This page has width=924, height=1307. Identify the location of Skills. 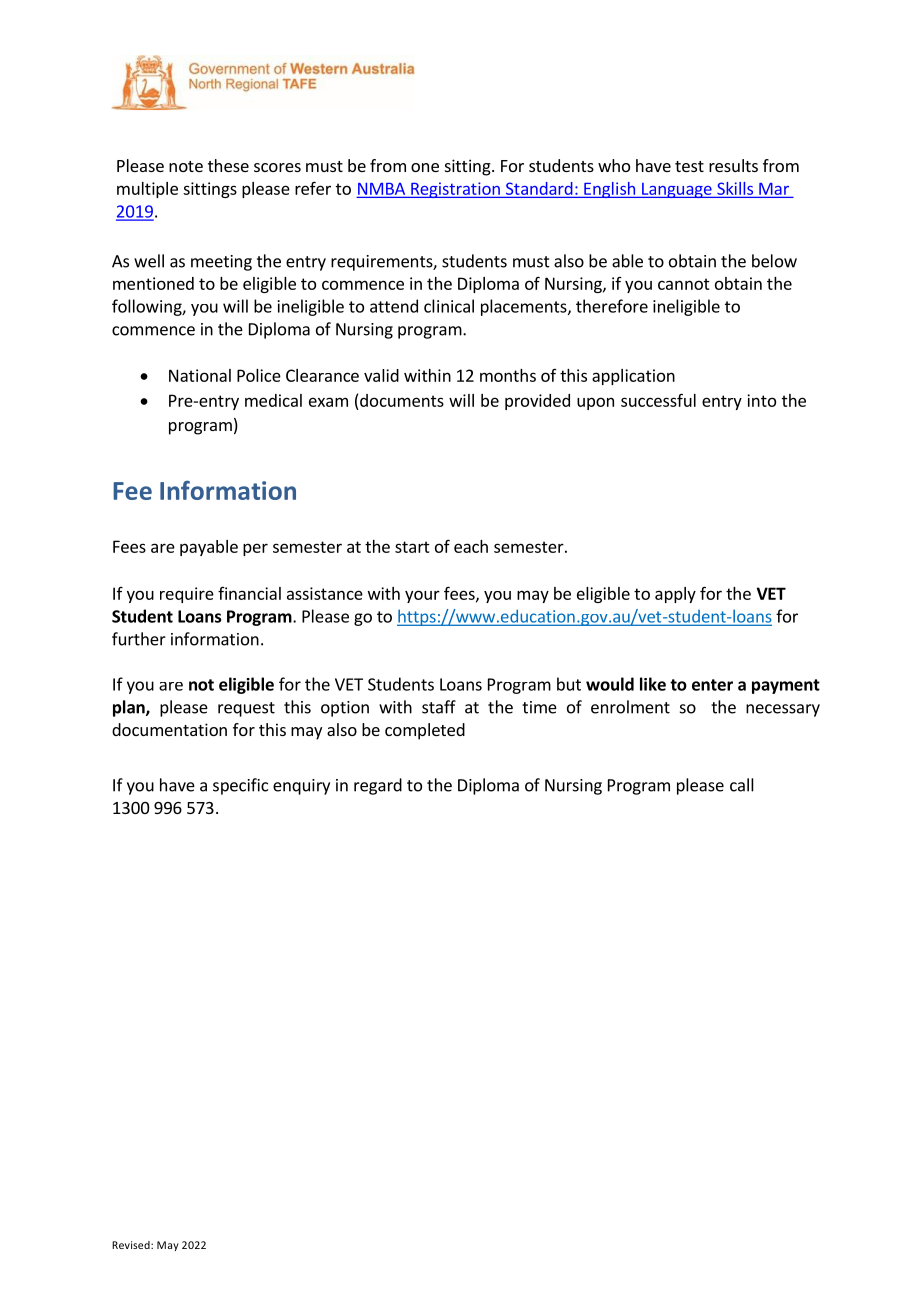
(735, 188).
